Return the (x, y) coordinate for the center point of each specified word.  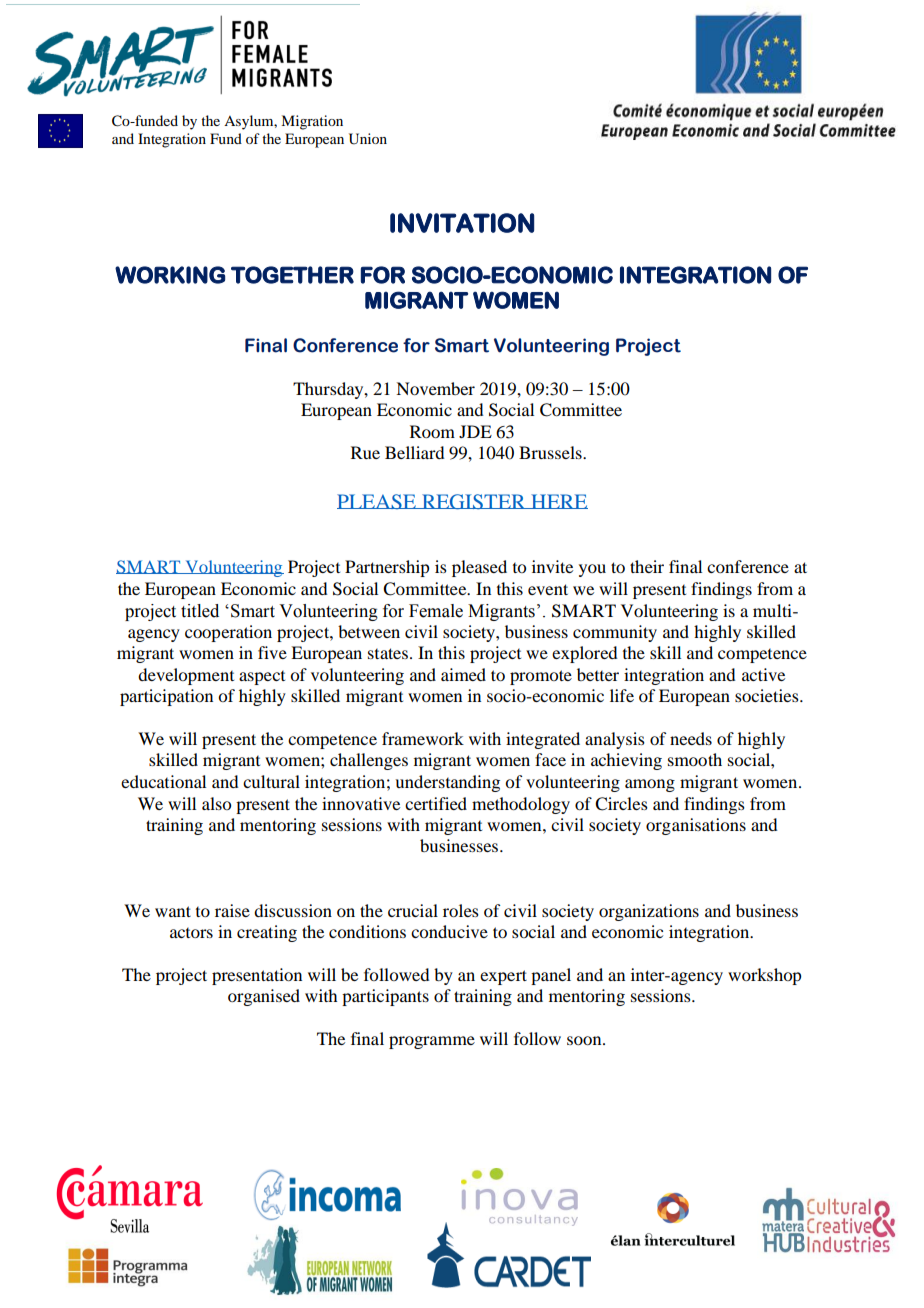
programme (432, 1042)
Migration (312, 122)
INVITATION (462, 223)
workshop (764, 976)
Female (436, 611)
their (647, 566)
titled (200, 611)
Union (368, 139)
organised (264, 997)
